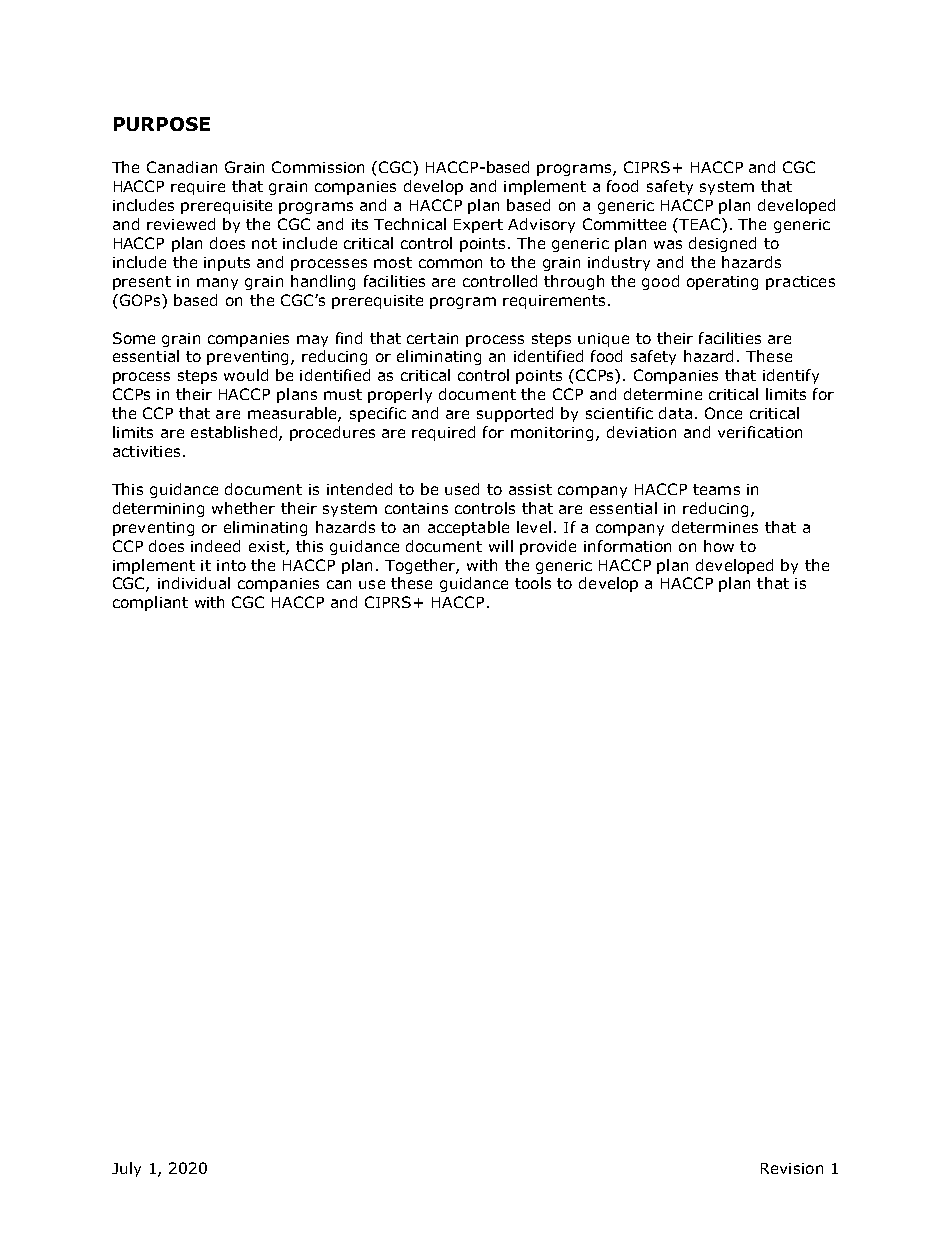  I want to click on July, so click(126, 1169).
